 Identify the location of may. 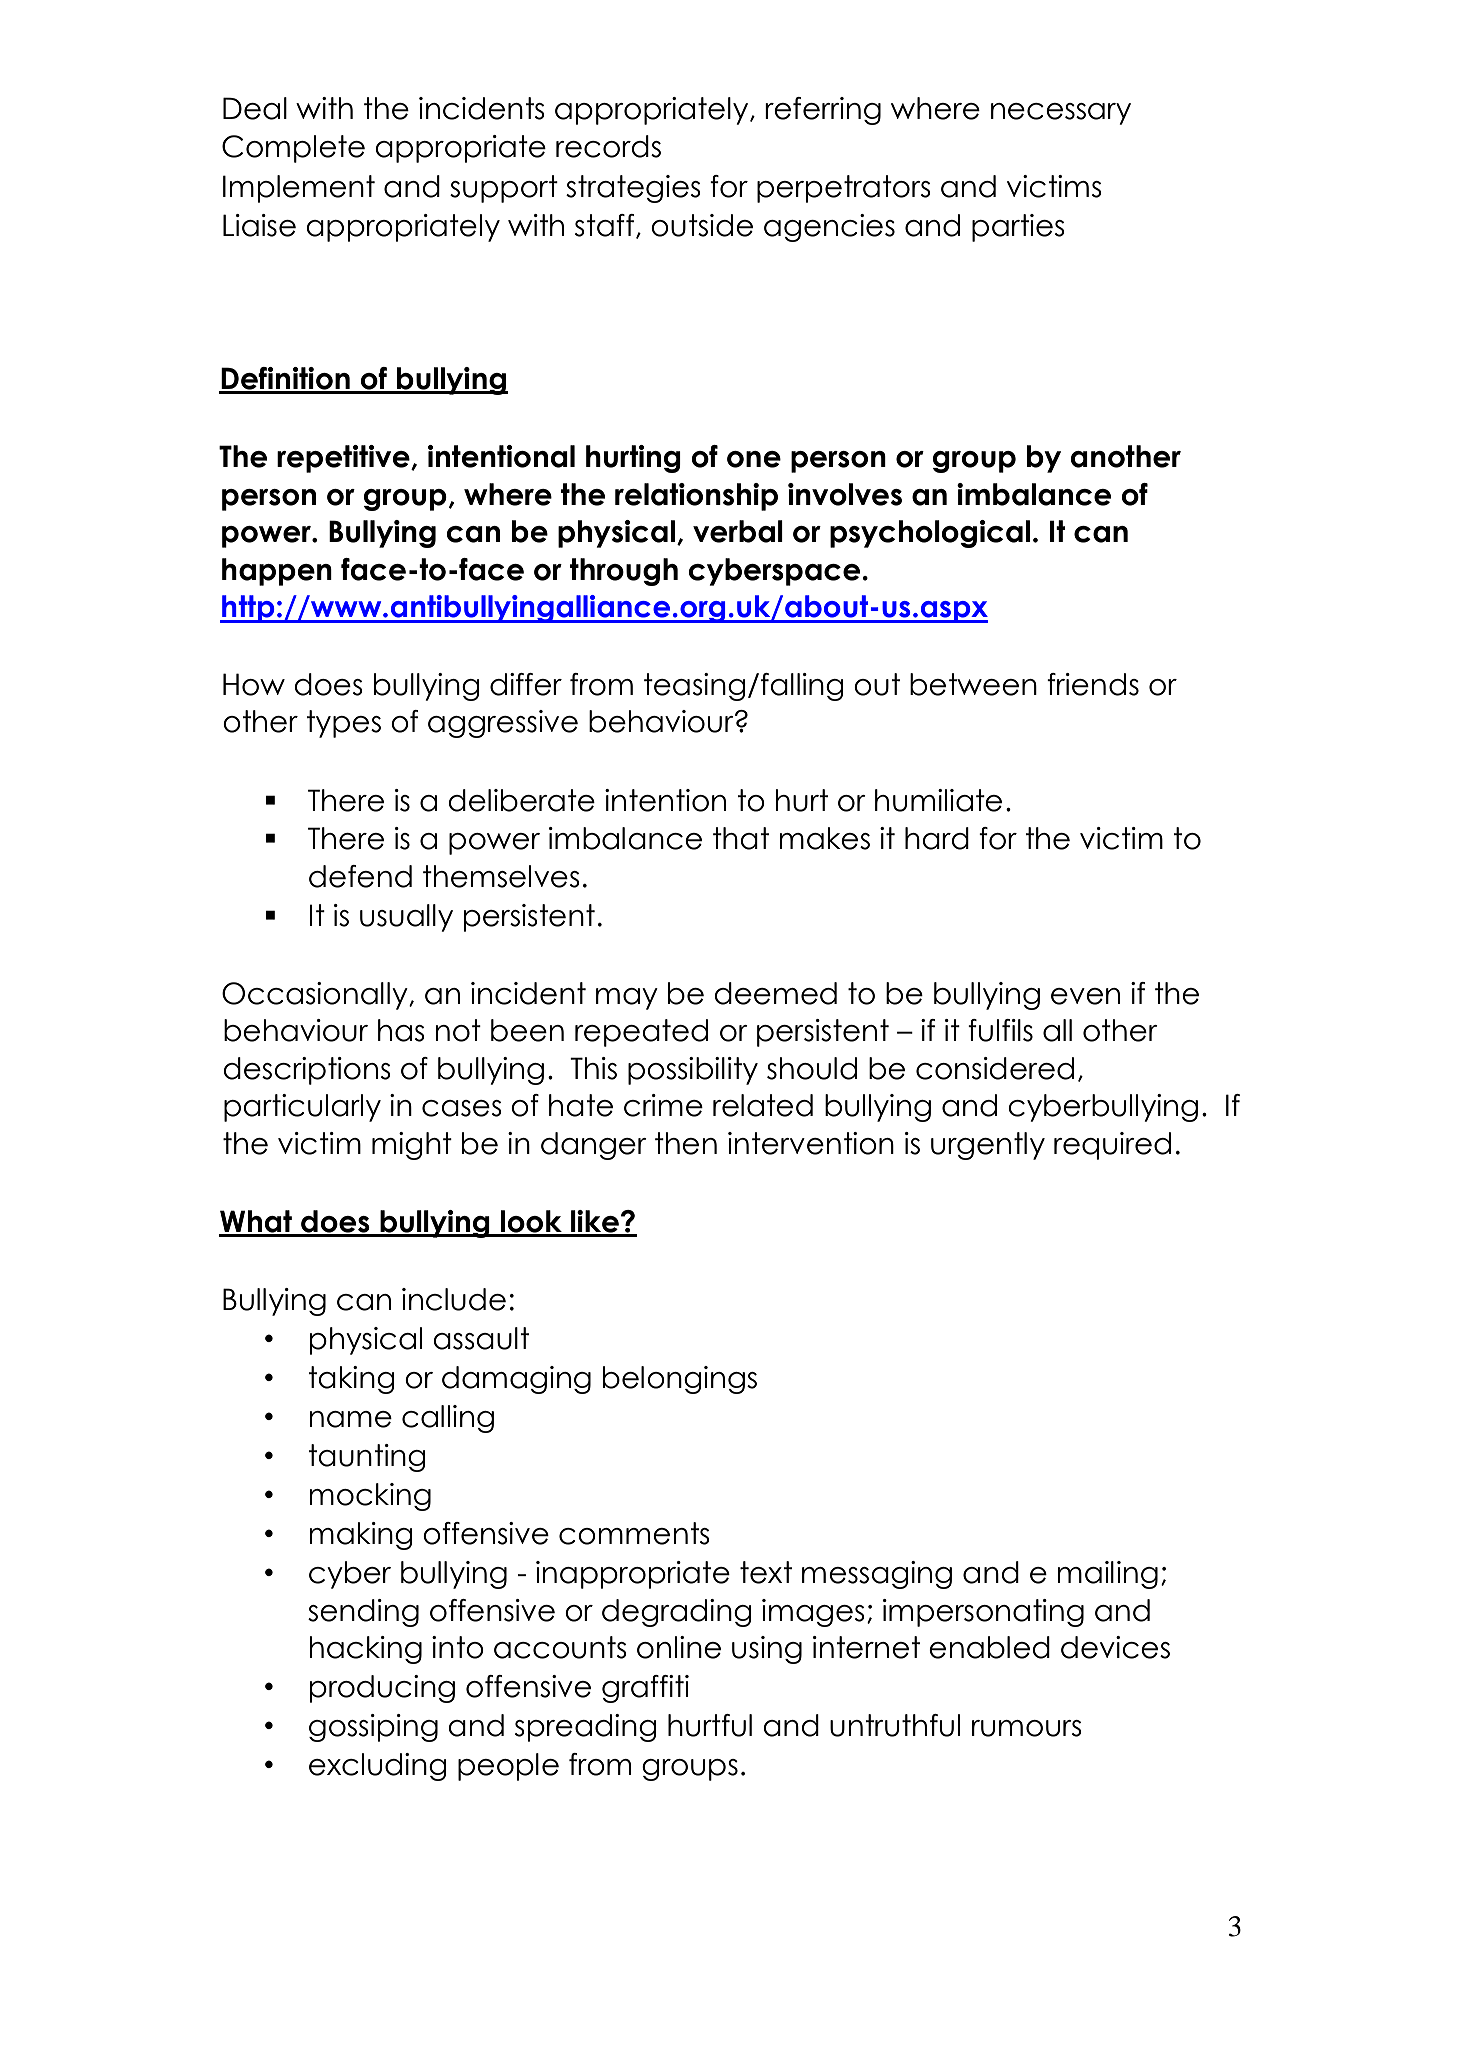
(627, 999).
